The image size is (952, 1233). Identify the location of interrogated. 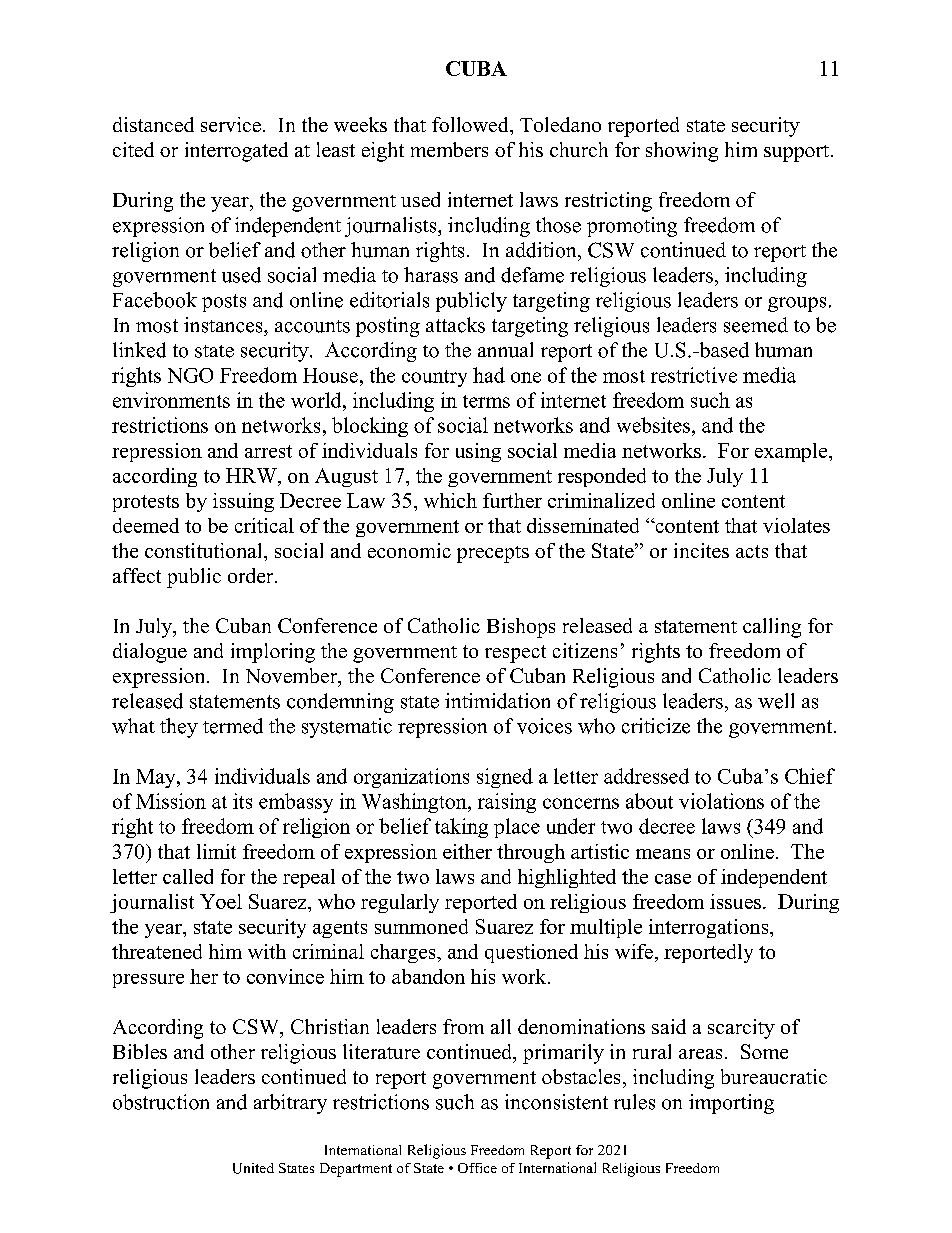
(236, 152).
